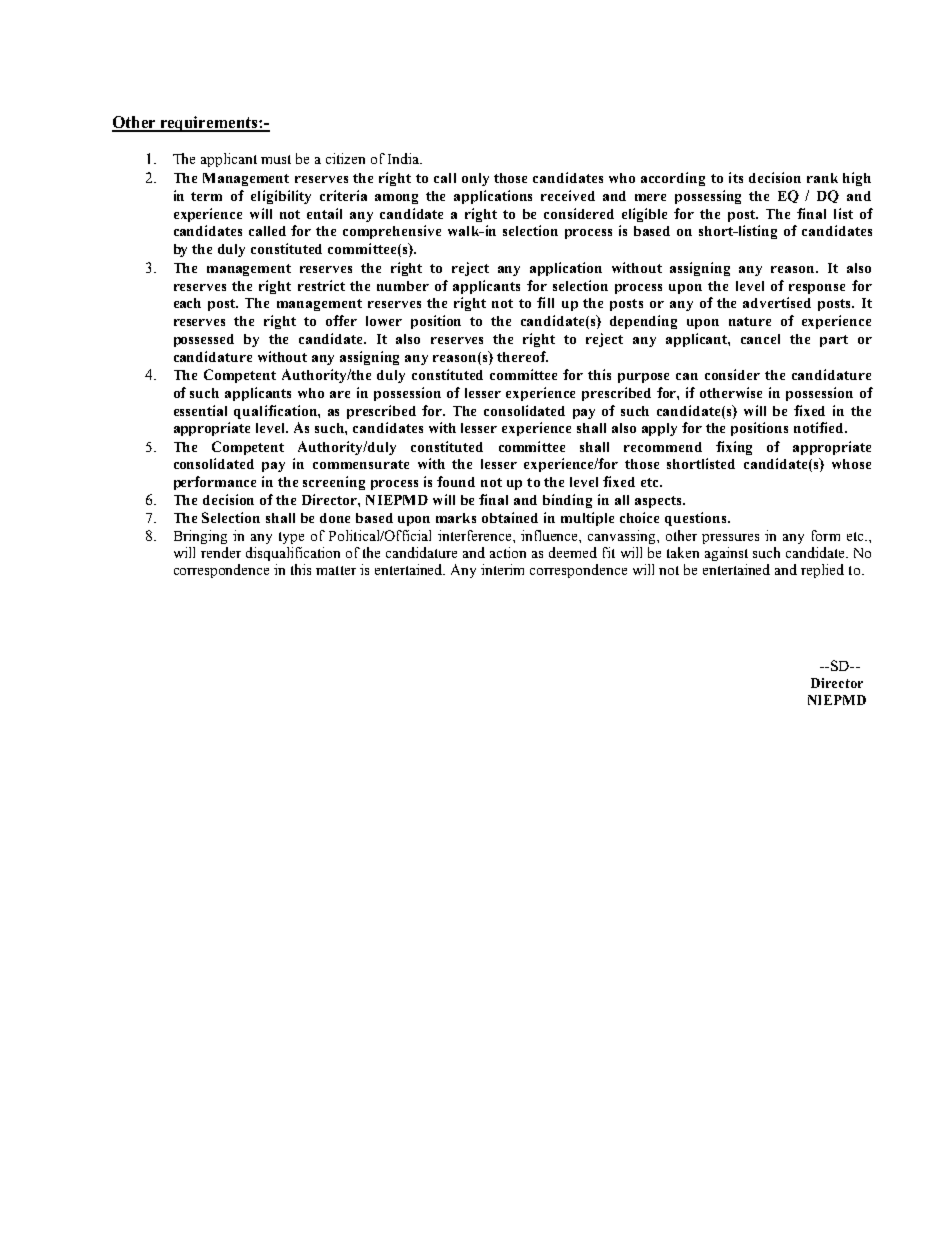 Image resolution: width=952 pixels, height=1233 pixels. Describe the element at coordinates (221, 552) in the document. I see `render` at that location.
